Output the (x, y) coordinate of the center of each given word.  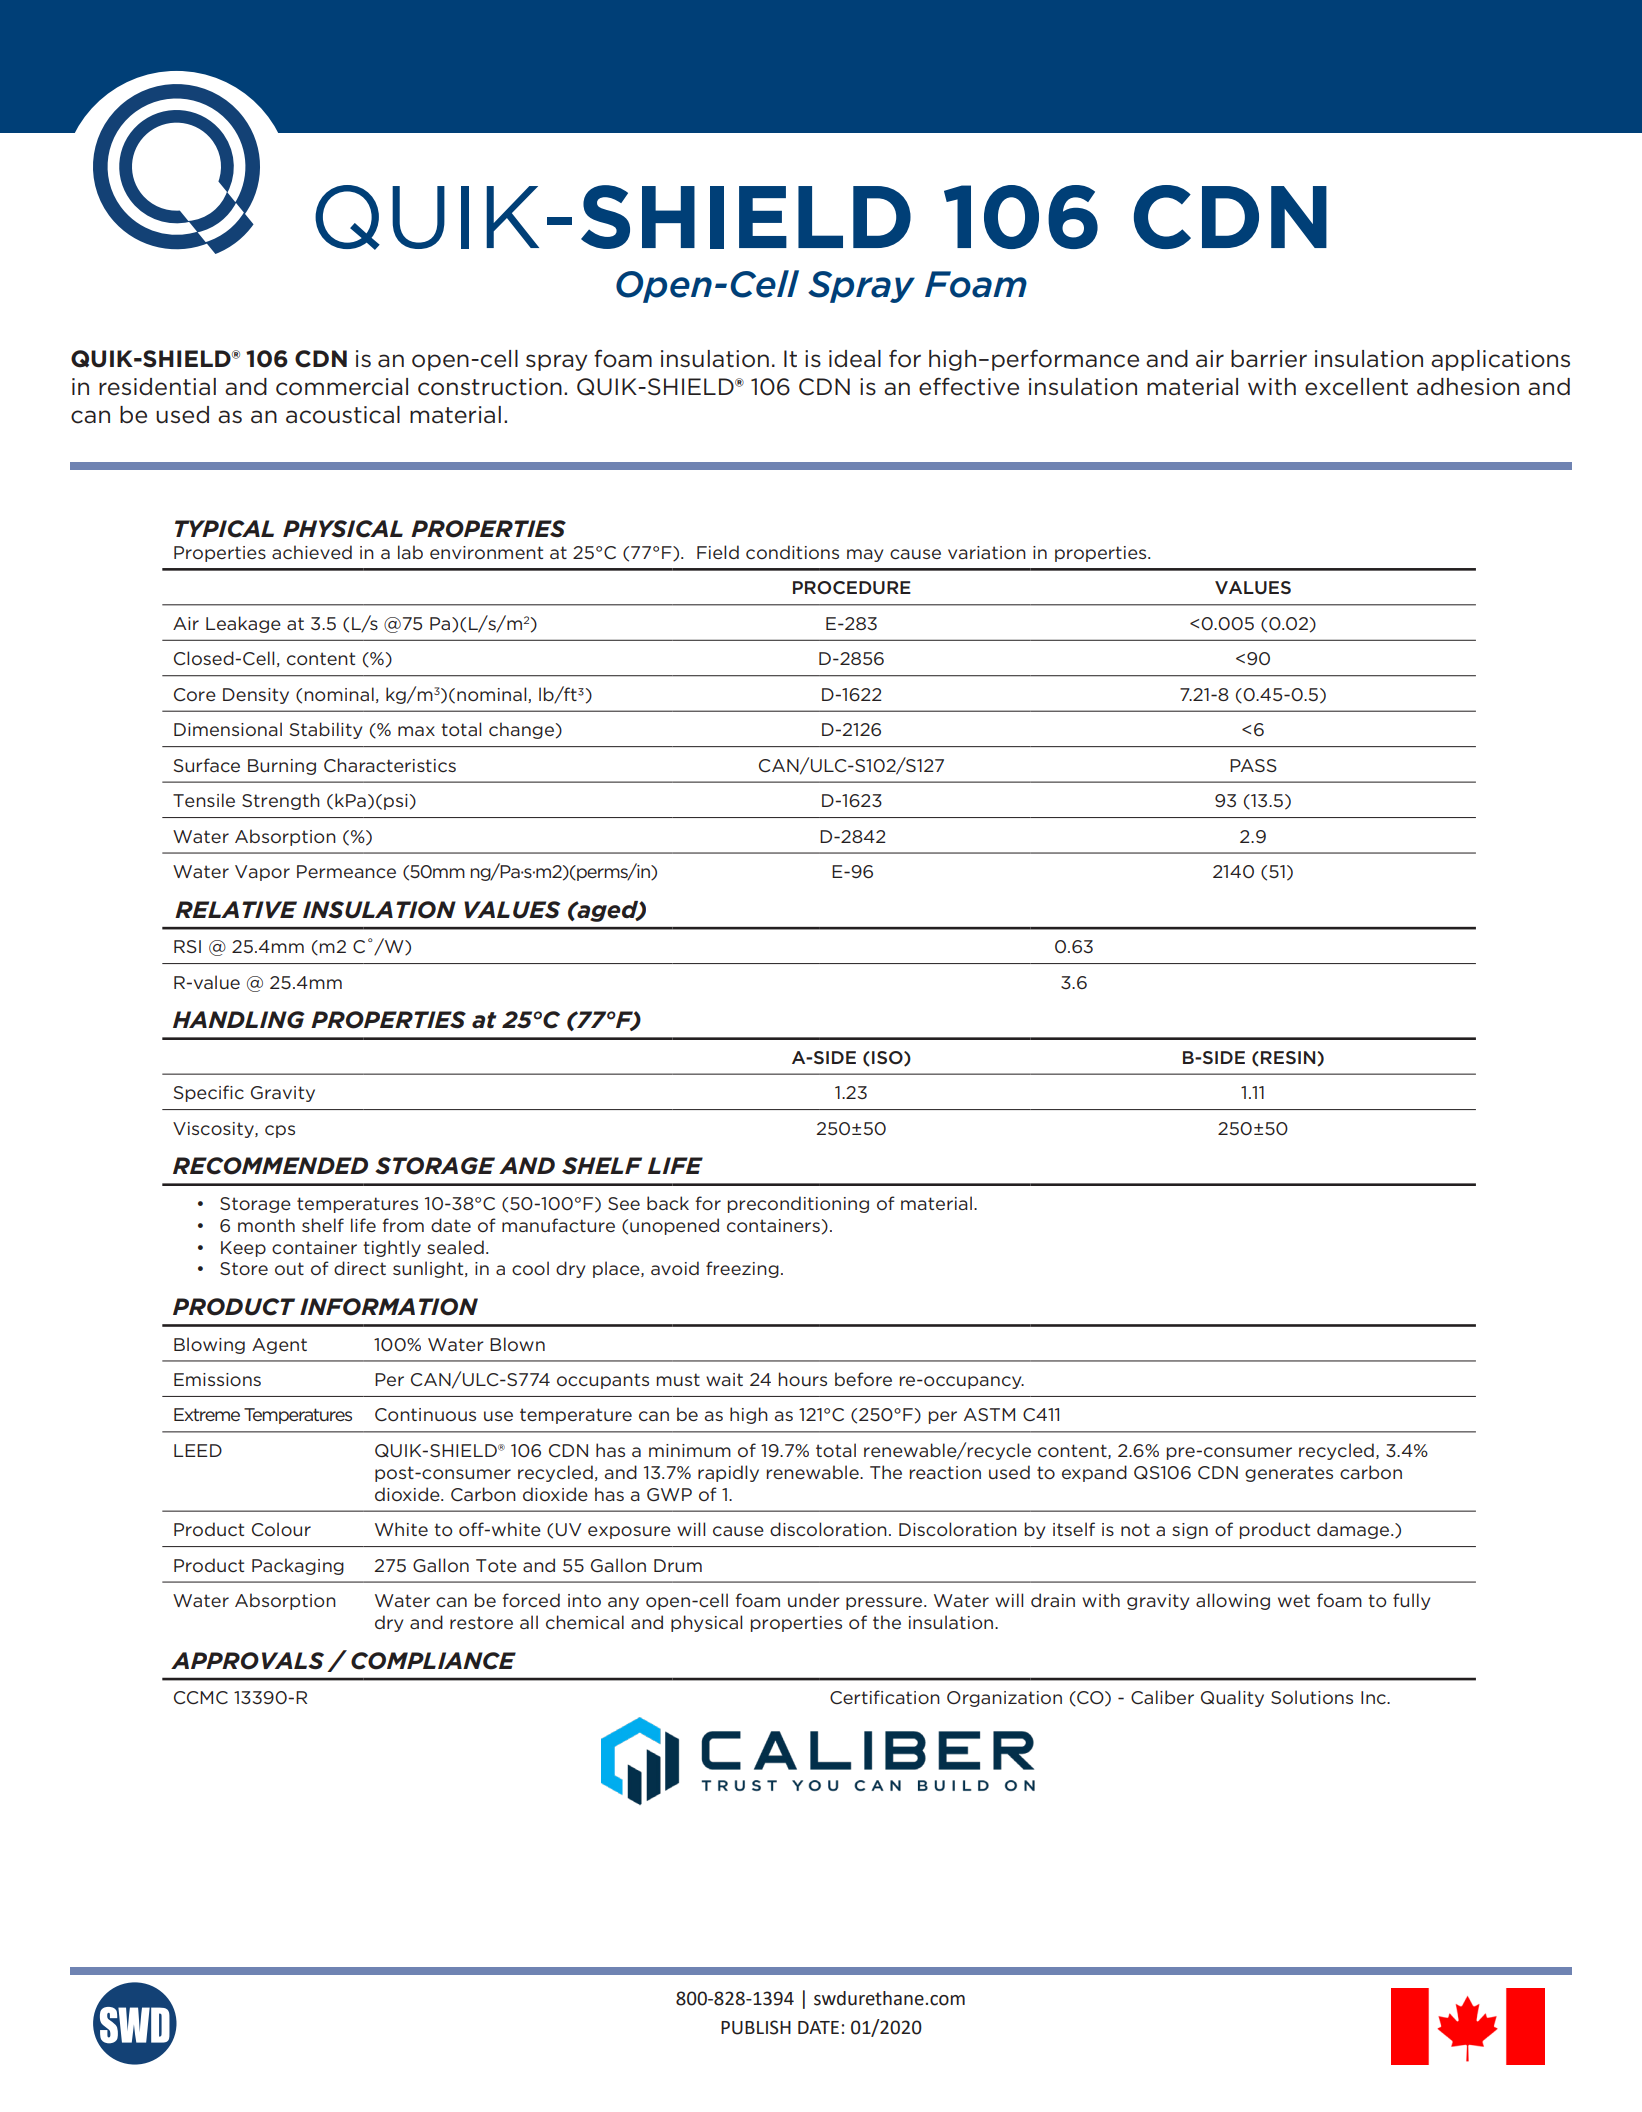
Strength (281, 801)
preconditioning (798, 1204)
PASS (1253, 765)
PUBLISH (756, 2027)
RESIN (1289, 1058)
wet (1294, 1600)
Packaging (298, 1566)
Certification (885, 1697)
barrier (1269, 359)
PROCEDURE (852, 587)
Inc (1374, 1697)
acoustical (343, 415)
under (814, 1600)
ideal (855, 359)
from (403, 1225)
